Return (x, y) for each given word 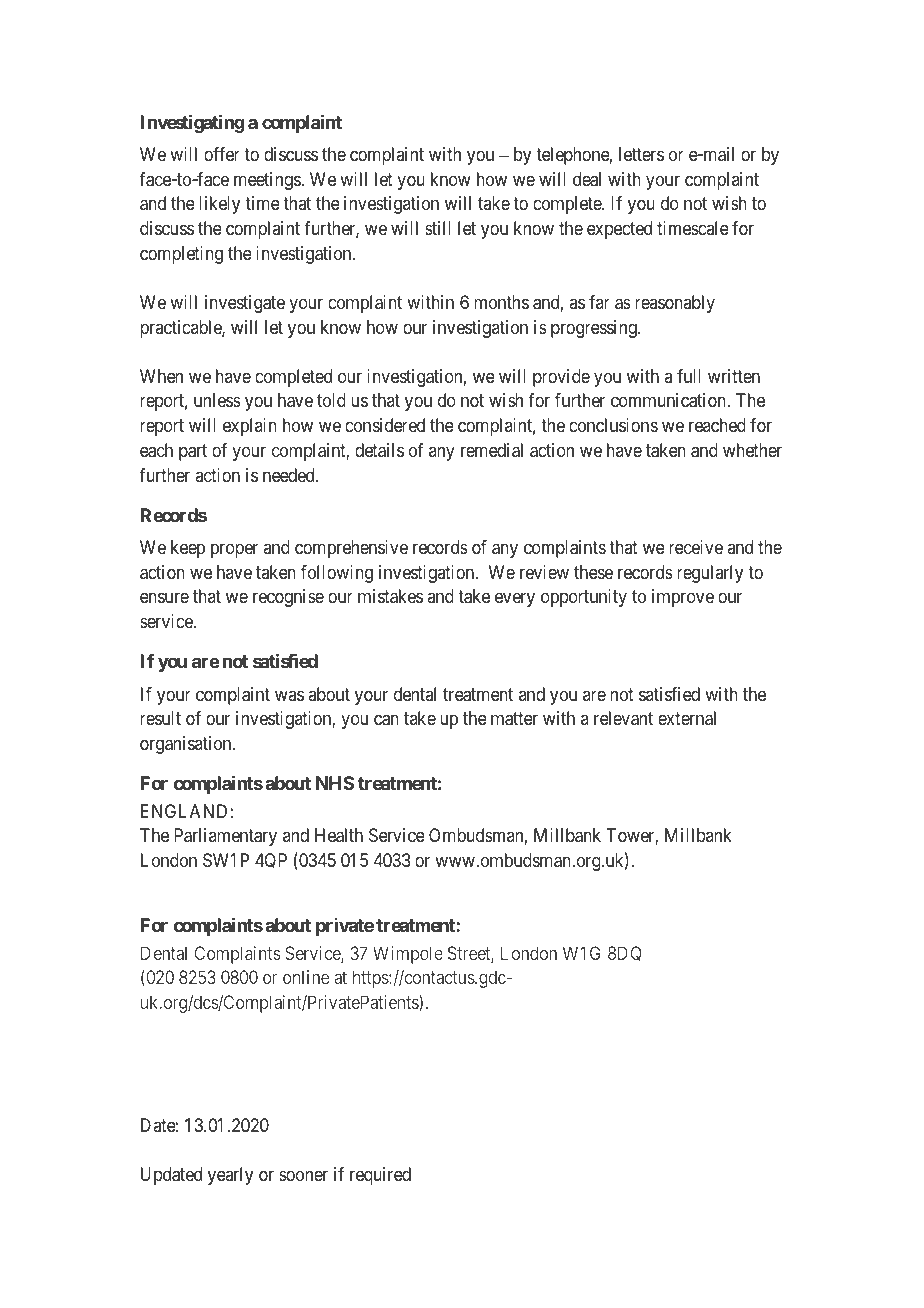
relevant (623, 718)
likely (219, 205)
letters (641, 154)
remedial (492, 450)
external (687, 718)
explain (250, 427)
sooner (303, 1176)
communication (669, 400)
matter (514, 719)
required (380, 1176)
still (438, 228)
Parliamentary (225, 837)
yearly (230, 1176)
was (289, 695)
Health (339, 835)
